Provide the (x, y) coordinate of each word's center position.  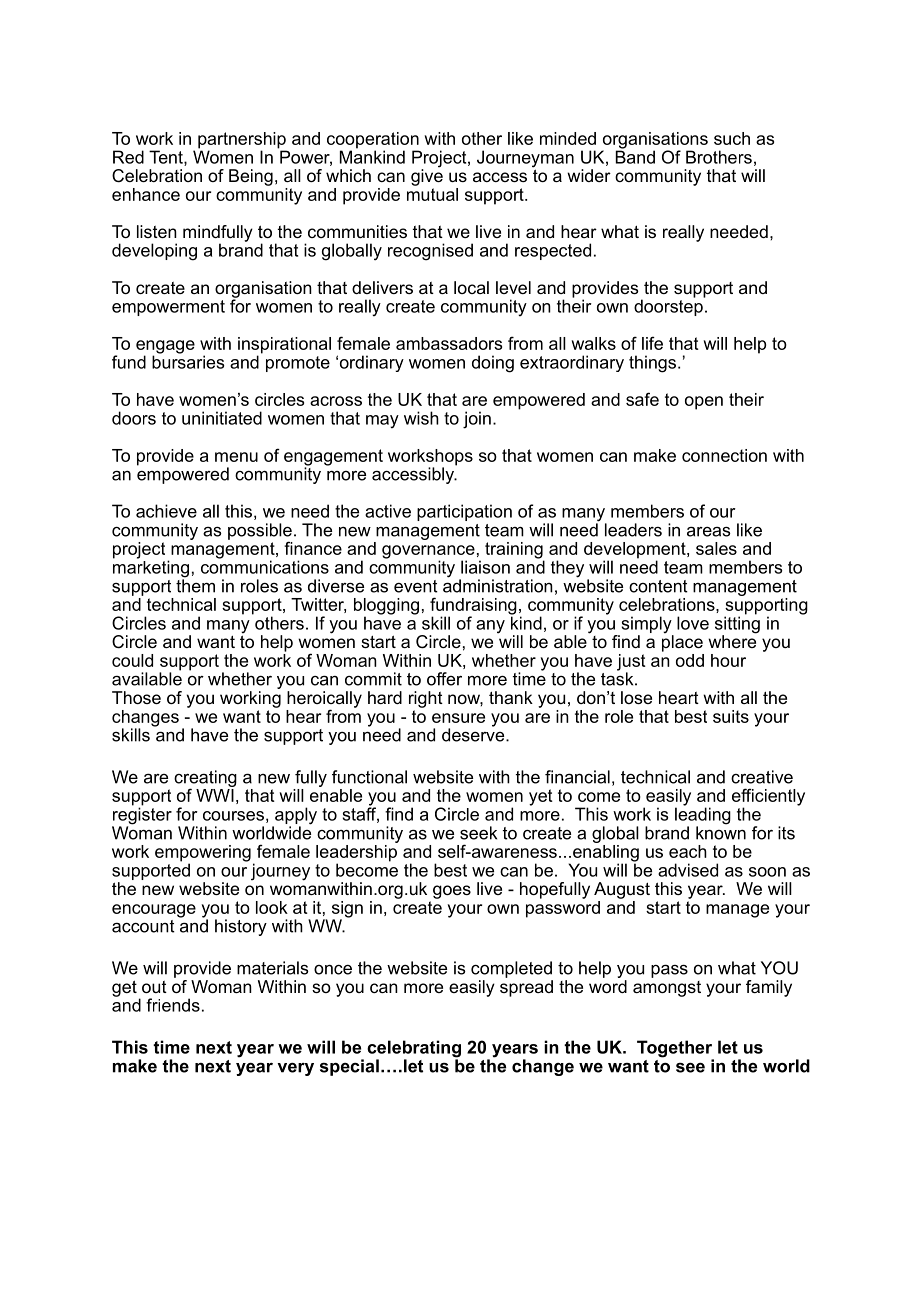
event (416, 586)
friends (173, 1005)
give (427, 176)
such (732, 138)
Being (251, 177)
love (693, 623)
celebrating (414, 1050)
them (195, 585)
